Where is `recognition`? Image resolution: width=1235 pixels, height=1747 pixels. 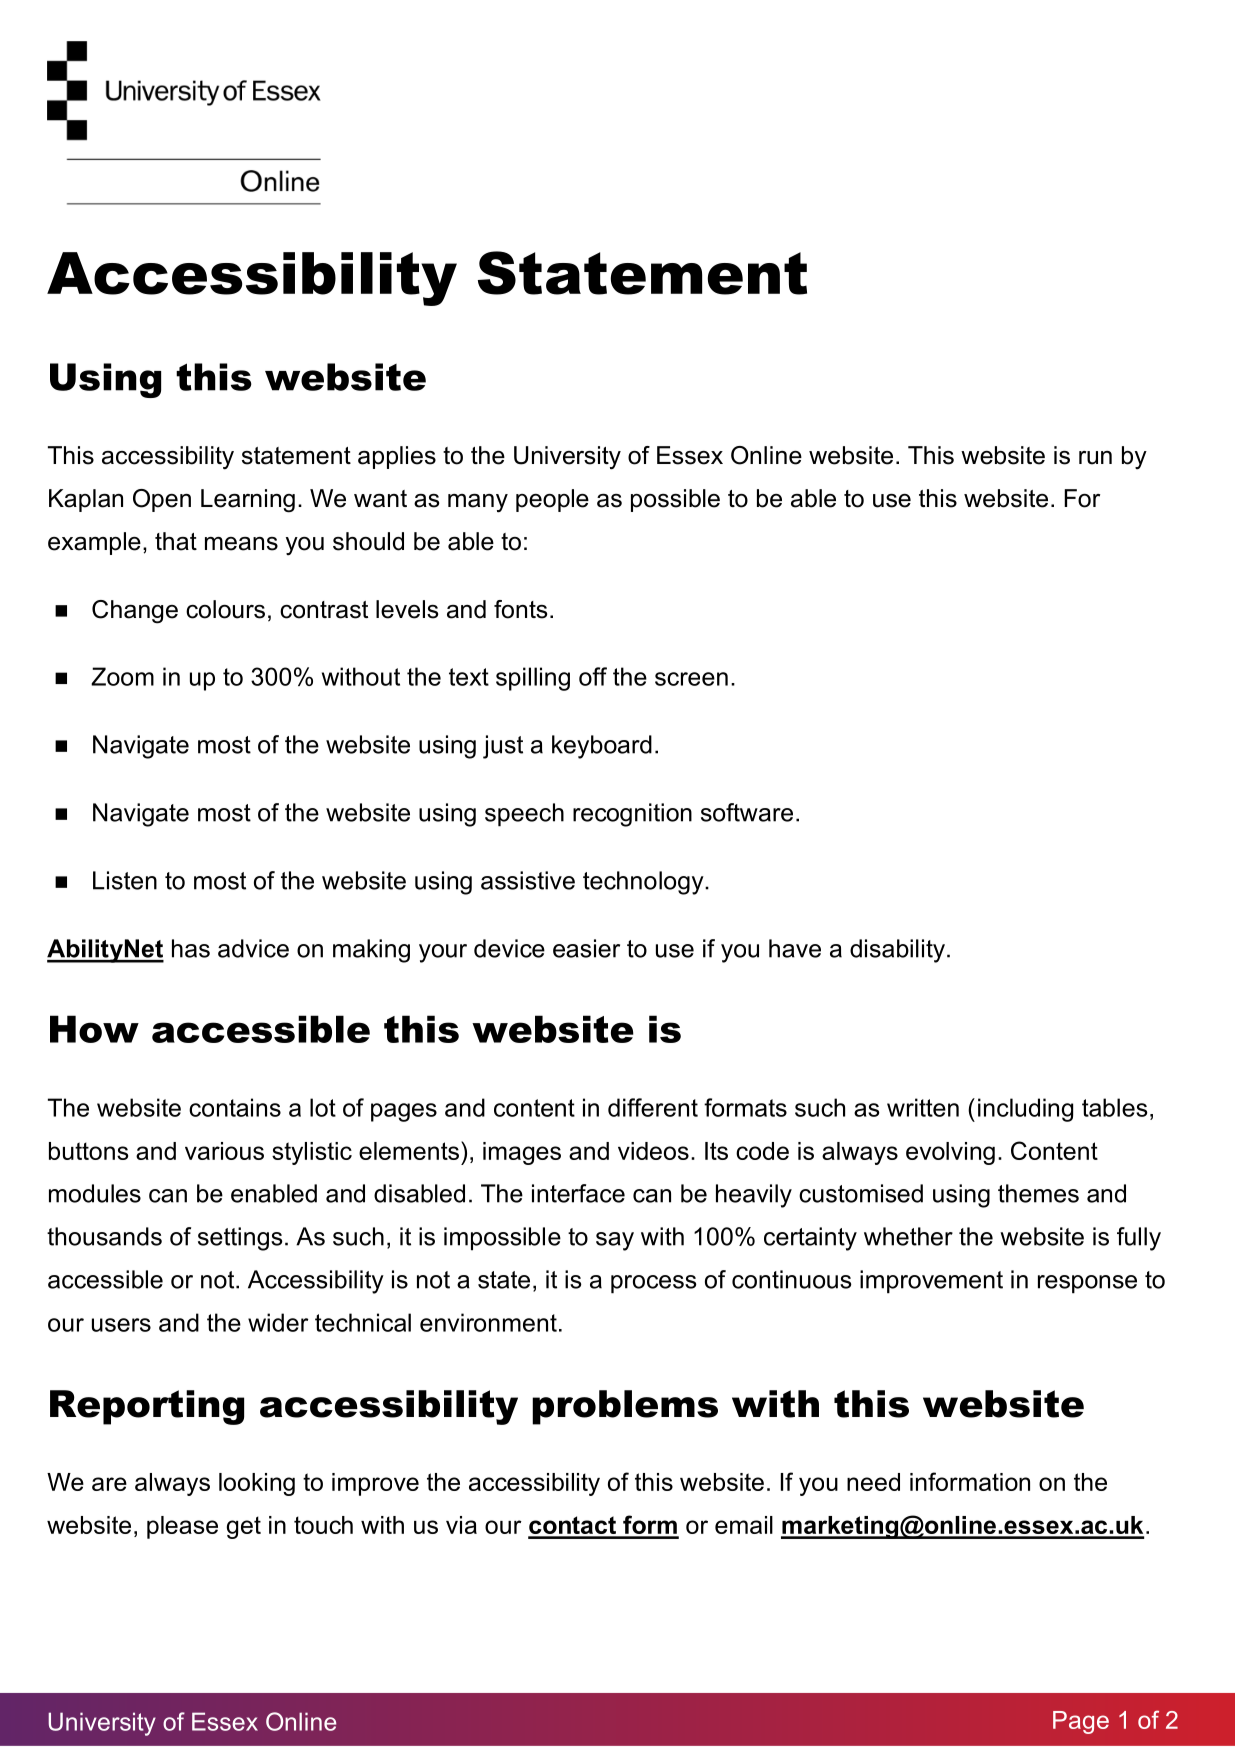
recognition is located at coordinates (632, 815).
